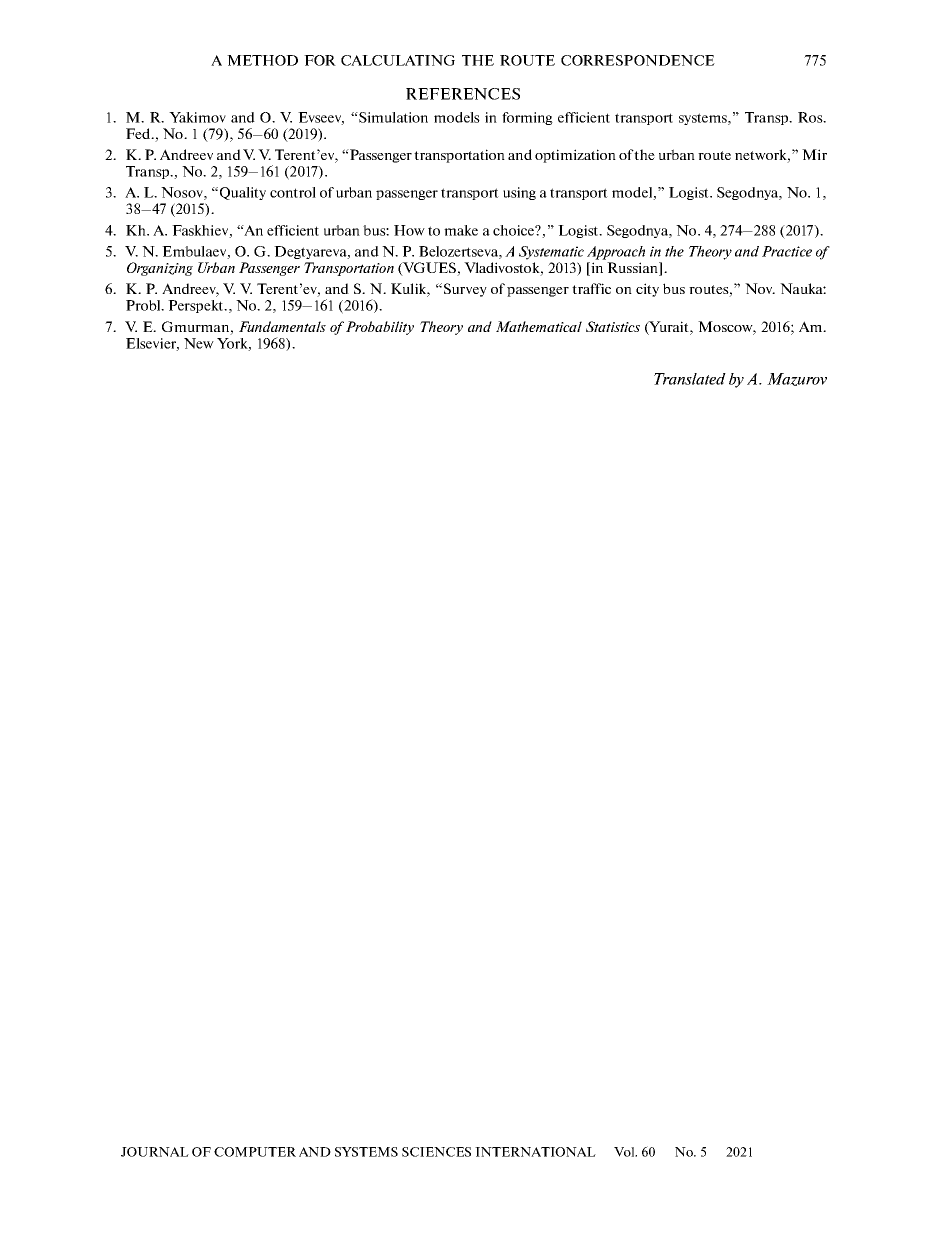 The width and height of the screenshot is (952, 1233). What do you see at coordinates (463, 94) in the screenshot?
I see `REFERENCES` at bounding box center [463, 94].
